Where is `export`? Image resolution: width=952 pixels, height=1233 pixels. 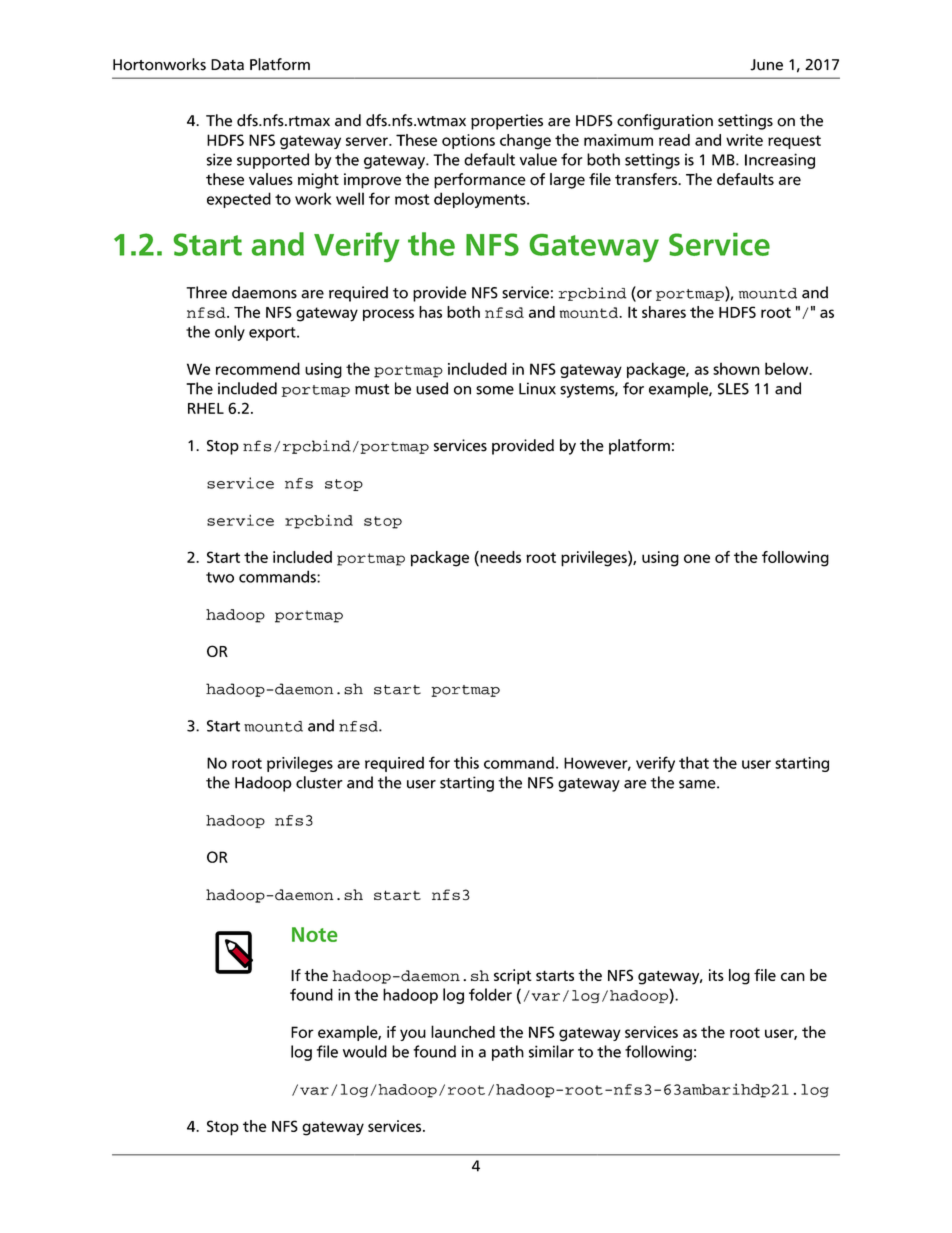
export is located at coordinates (273, 334).
